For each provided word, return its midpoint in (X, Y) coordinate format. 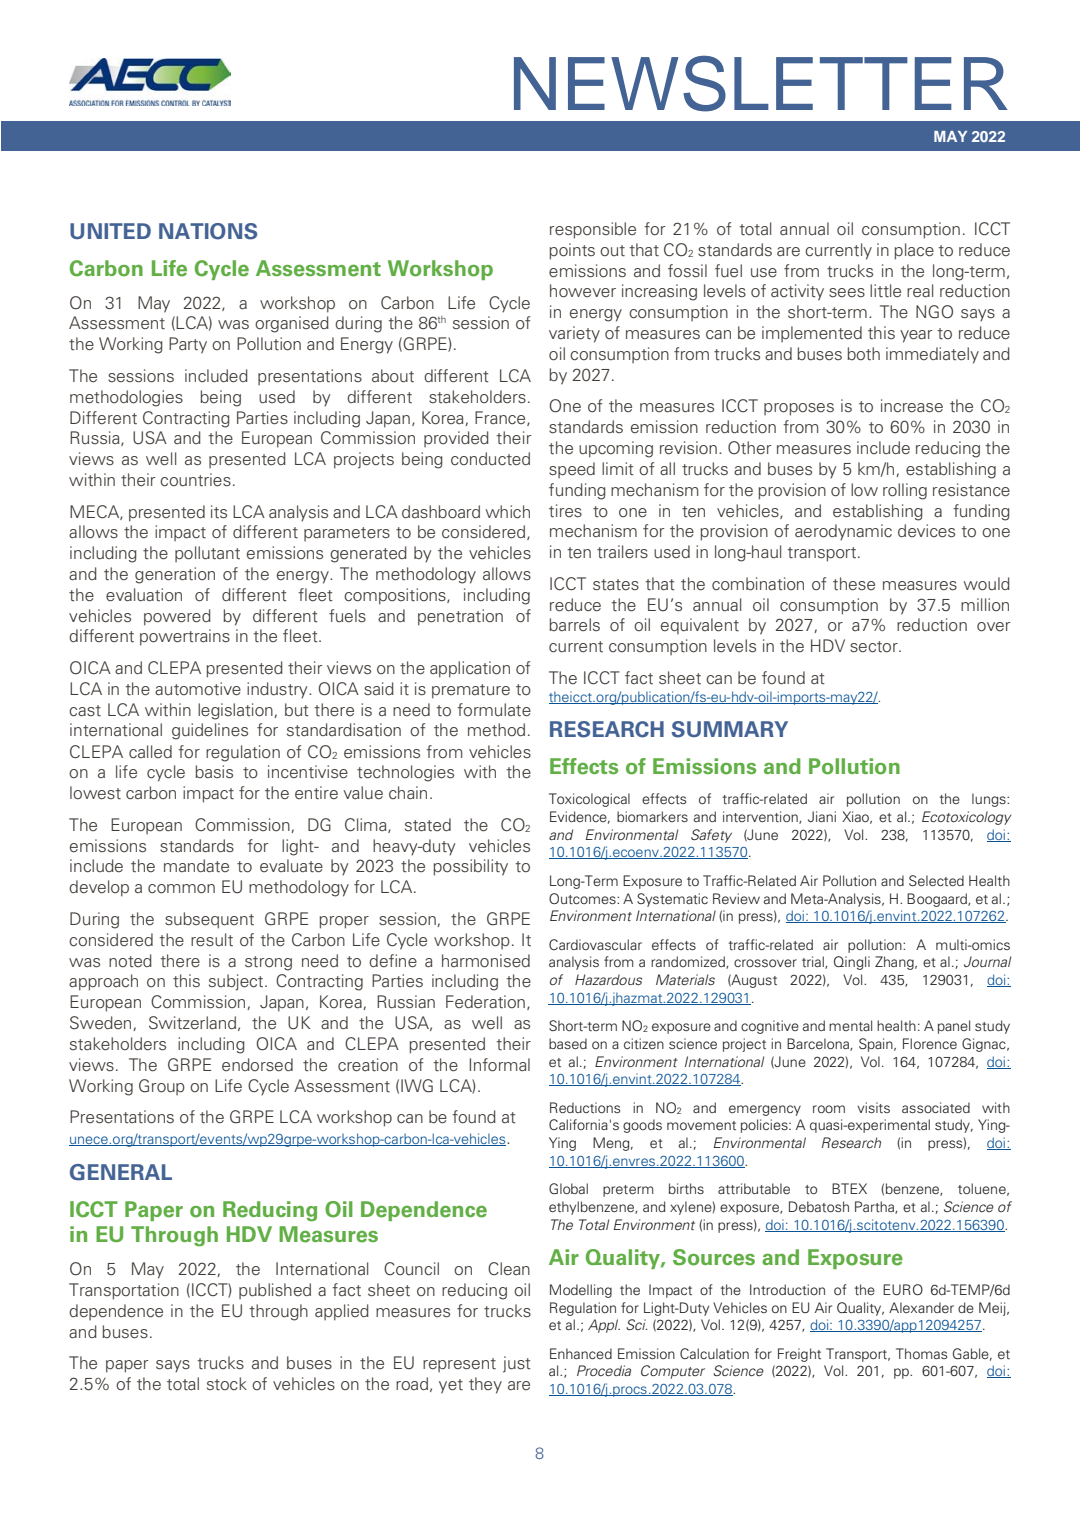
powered (177, 617)
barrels (574, 624)
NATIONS (208, 231)
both (863, 353)
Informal (500, 1065)
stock (227, 1384)
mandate (196, 865)
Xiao (857, 817)
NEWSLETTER (761, 84)
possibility (470, 867)
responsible (593, 230)
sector (875, 647)
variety (574, 334)
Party (188, 345)
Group (162, 1087)
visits (873, 1107)
